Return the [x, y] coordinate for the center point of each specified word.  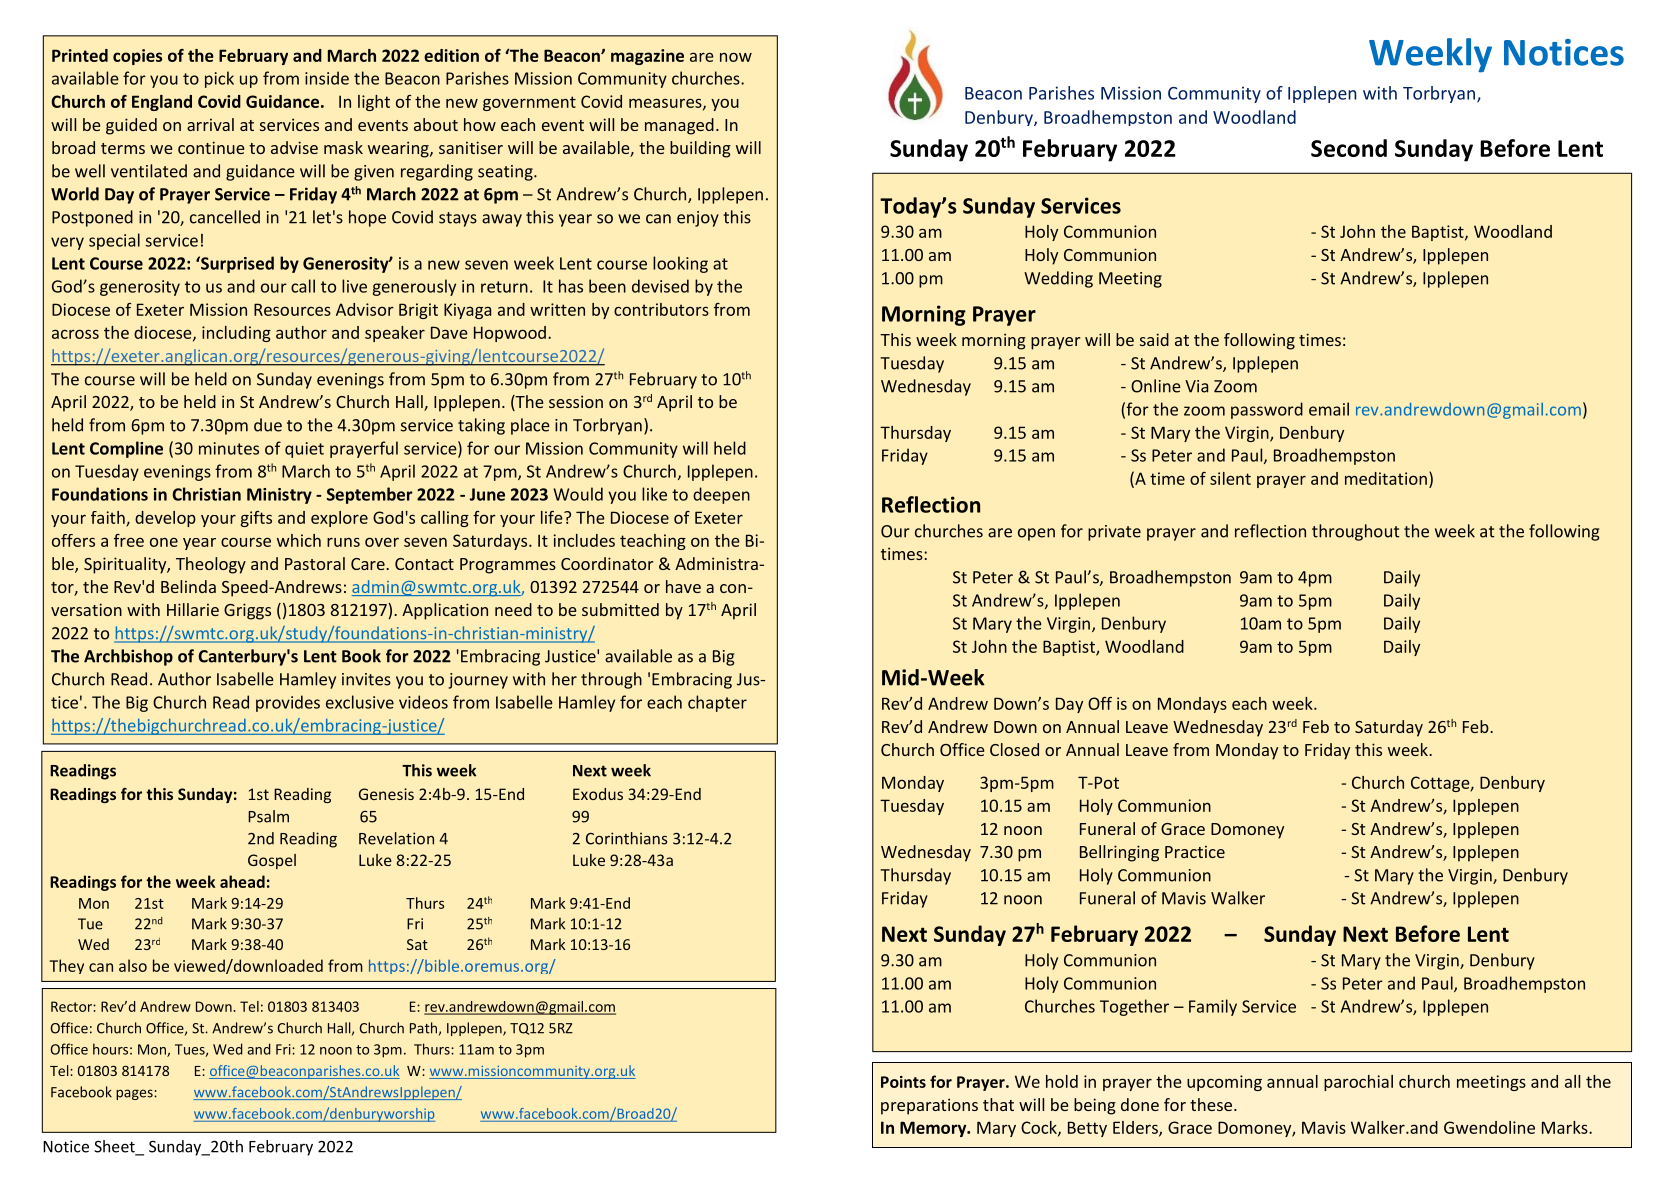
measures [666, 104]
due [268, 425]
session [576, 401]
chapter [717, 703]
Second [1349, 148]
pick [219, 79]
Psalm [268, 816]
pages [135, 1094]
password [1267, 410]
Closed [1014, 749]
